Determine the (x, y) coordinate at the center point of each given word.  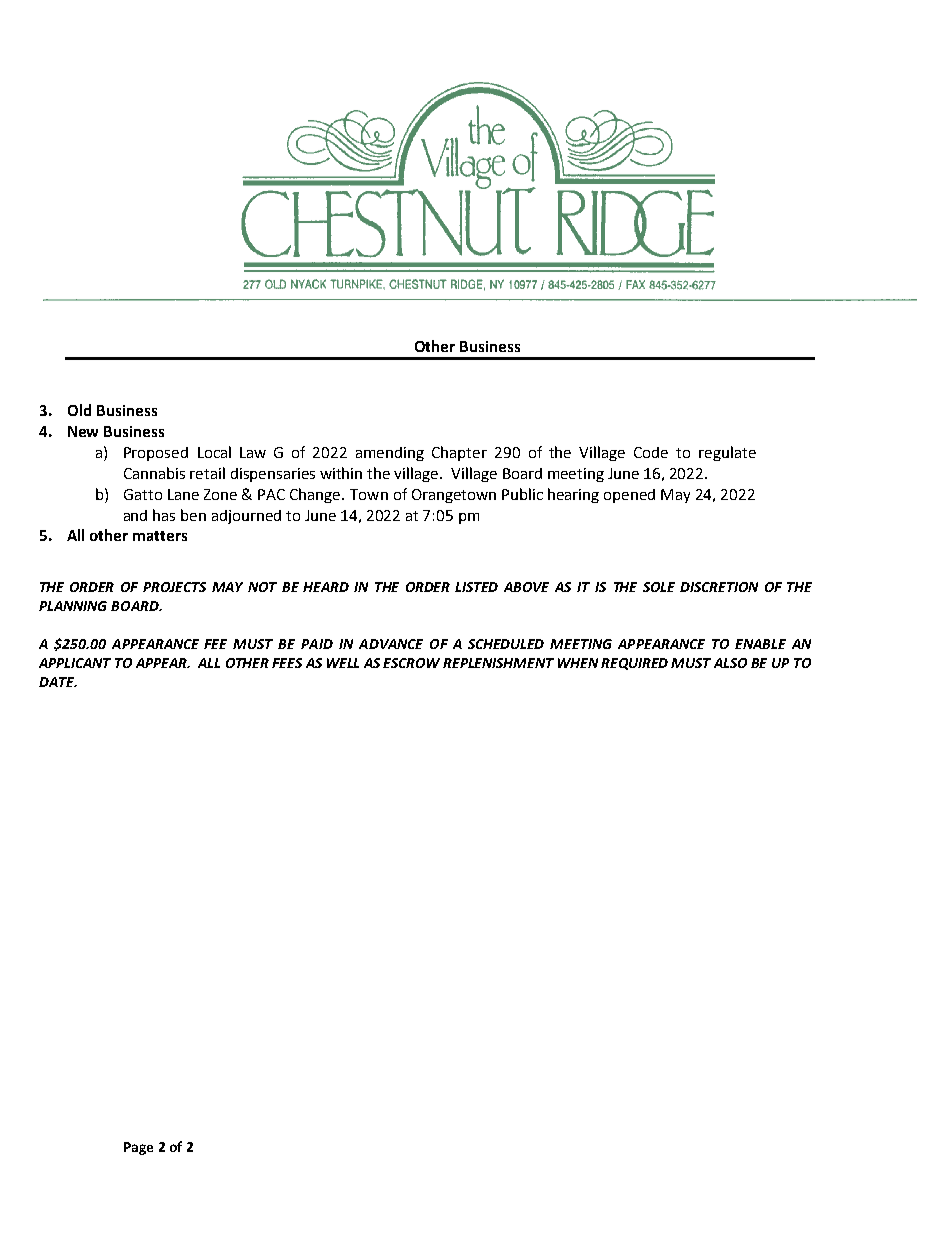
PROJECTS (174, 587)
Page (138, 1148)
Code (651, 452)
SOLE (659, 587)
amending (390, 454)
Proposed (156, 454)
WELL (343, 663)
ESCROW (411, 663)
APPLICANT (75, 663)
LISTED (476, 587)
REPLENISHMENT (498, 663)
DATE (57, 682)
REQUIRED (634, 664)
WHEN (578, 663)
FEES (287, 663)
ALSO (730, 663)
